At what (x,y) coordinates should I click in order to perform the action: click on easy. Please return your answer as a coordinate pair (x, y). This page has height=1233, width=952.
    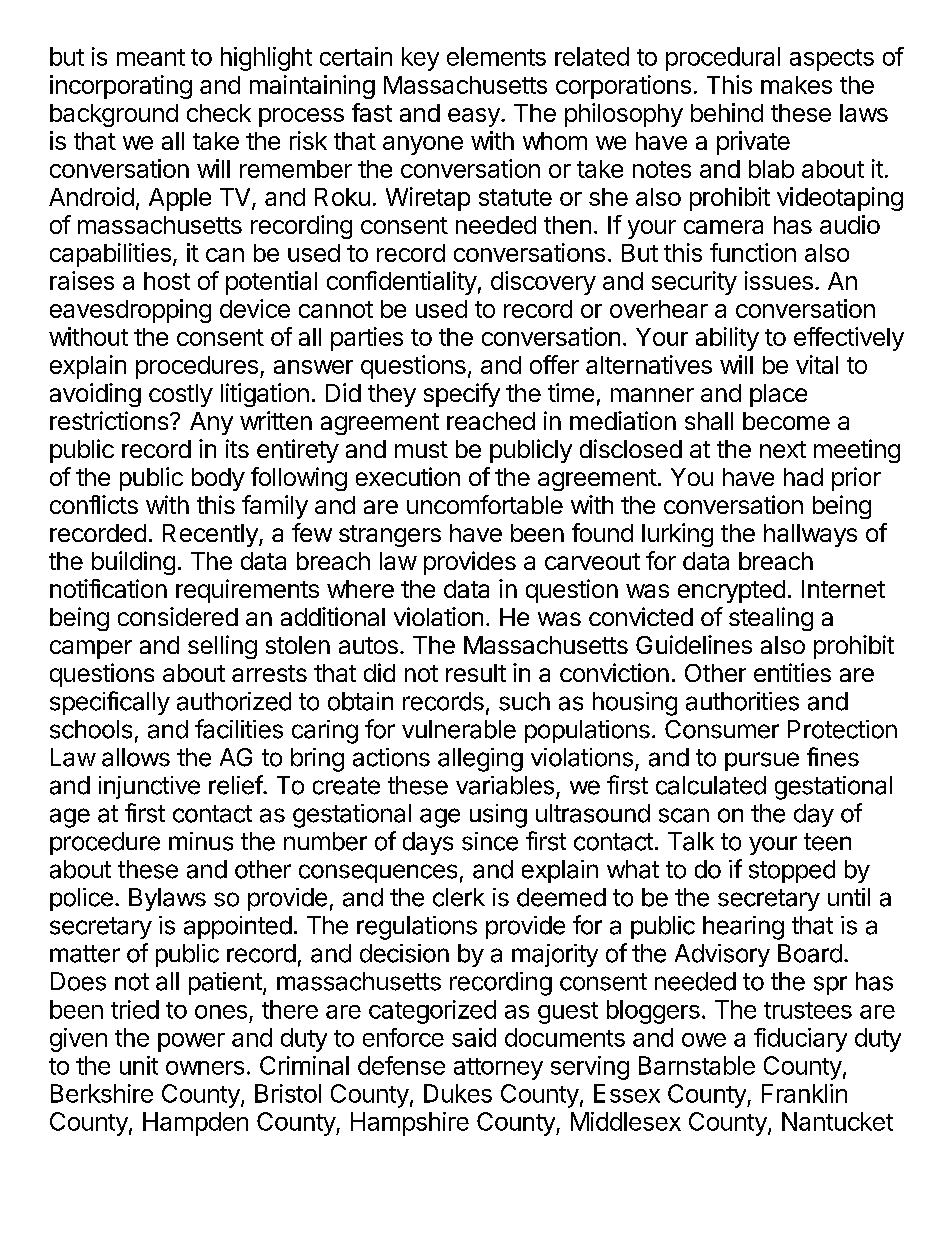
    Looking at the image, I should click on (475, 117).
